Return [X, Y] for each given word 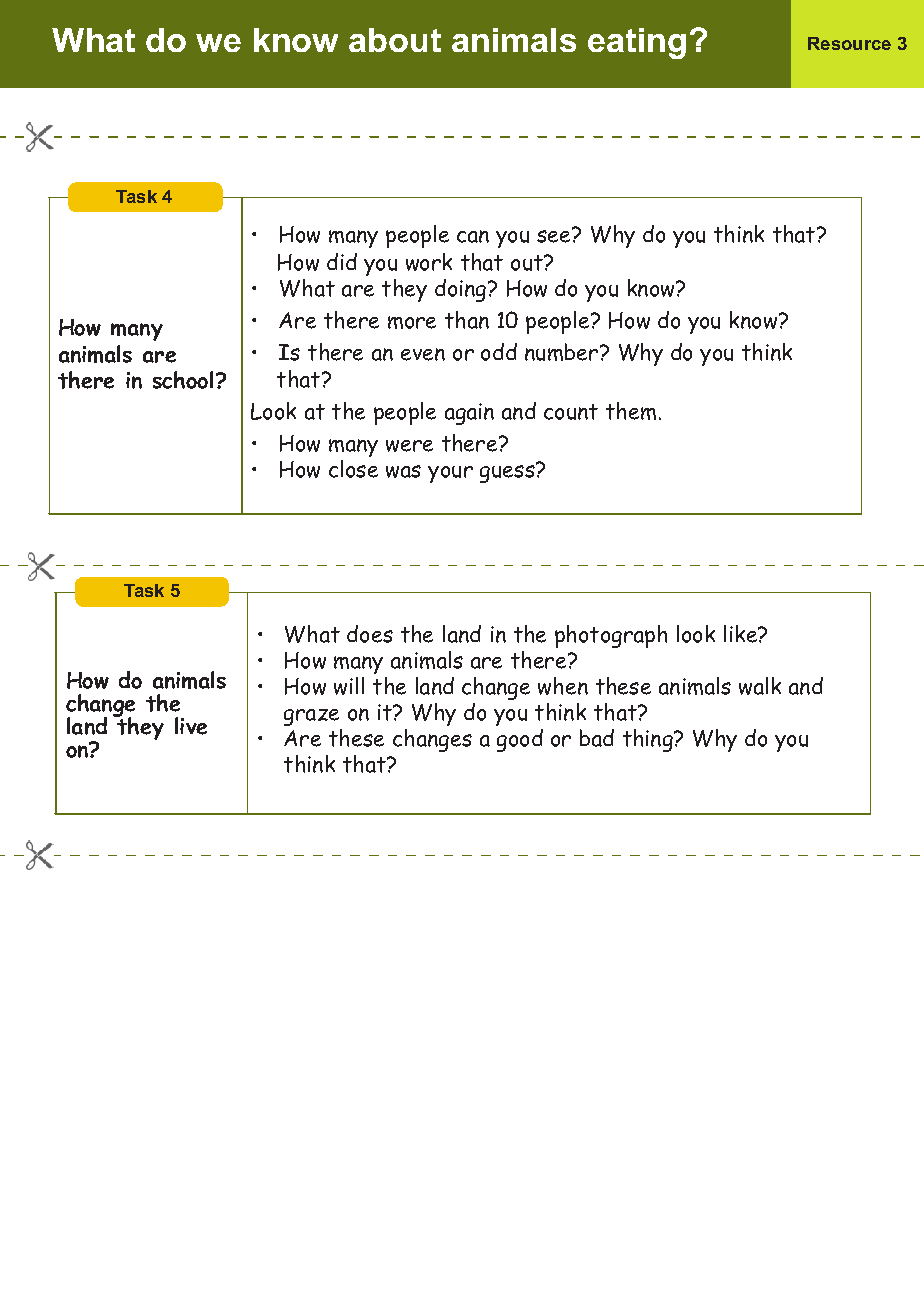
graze [311, 717]
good [520, 740]
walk [760, 686]
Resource [849, 43]
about [395, 40]
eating [637, 43]
